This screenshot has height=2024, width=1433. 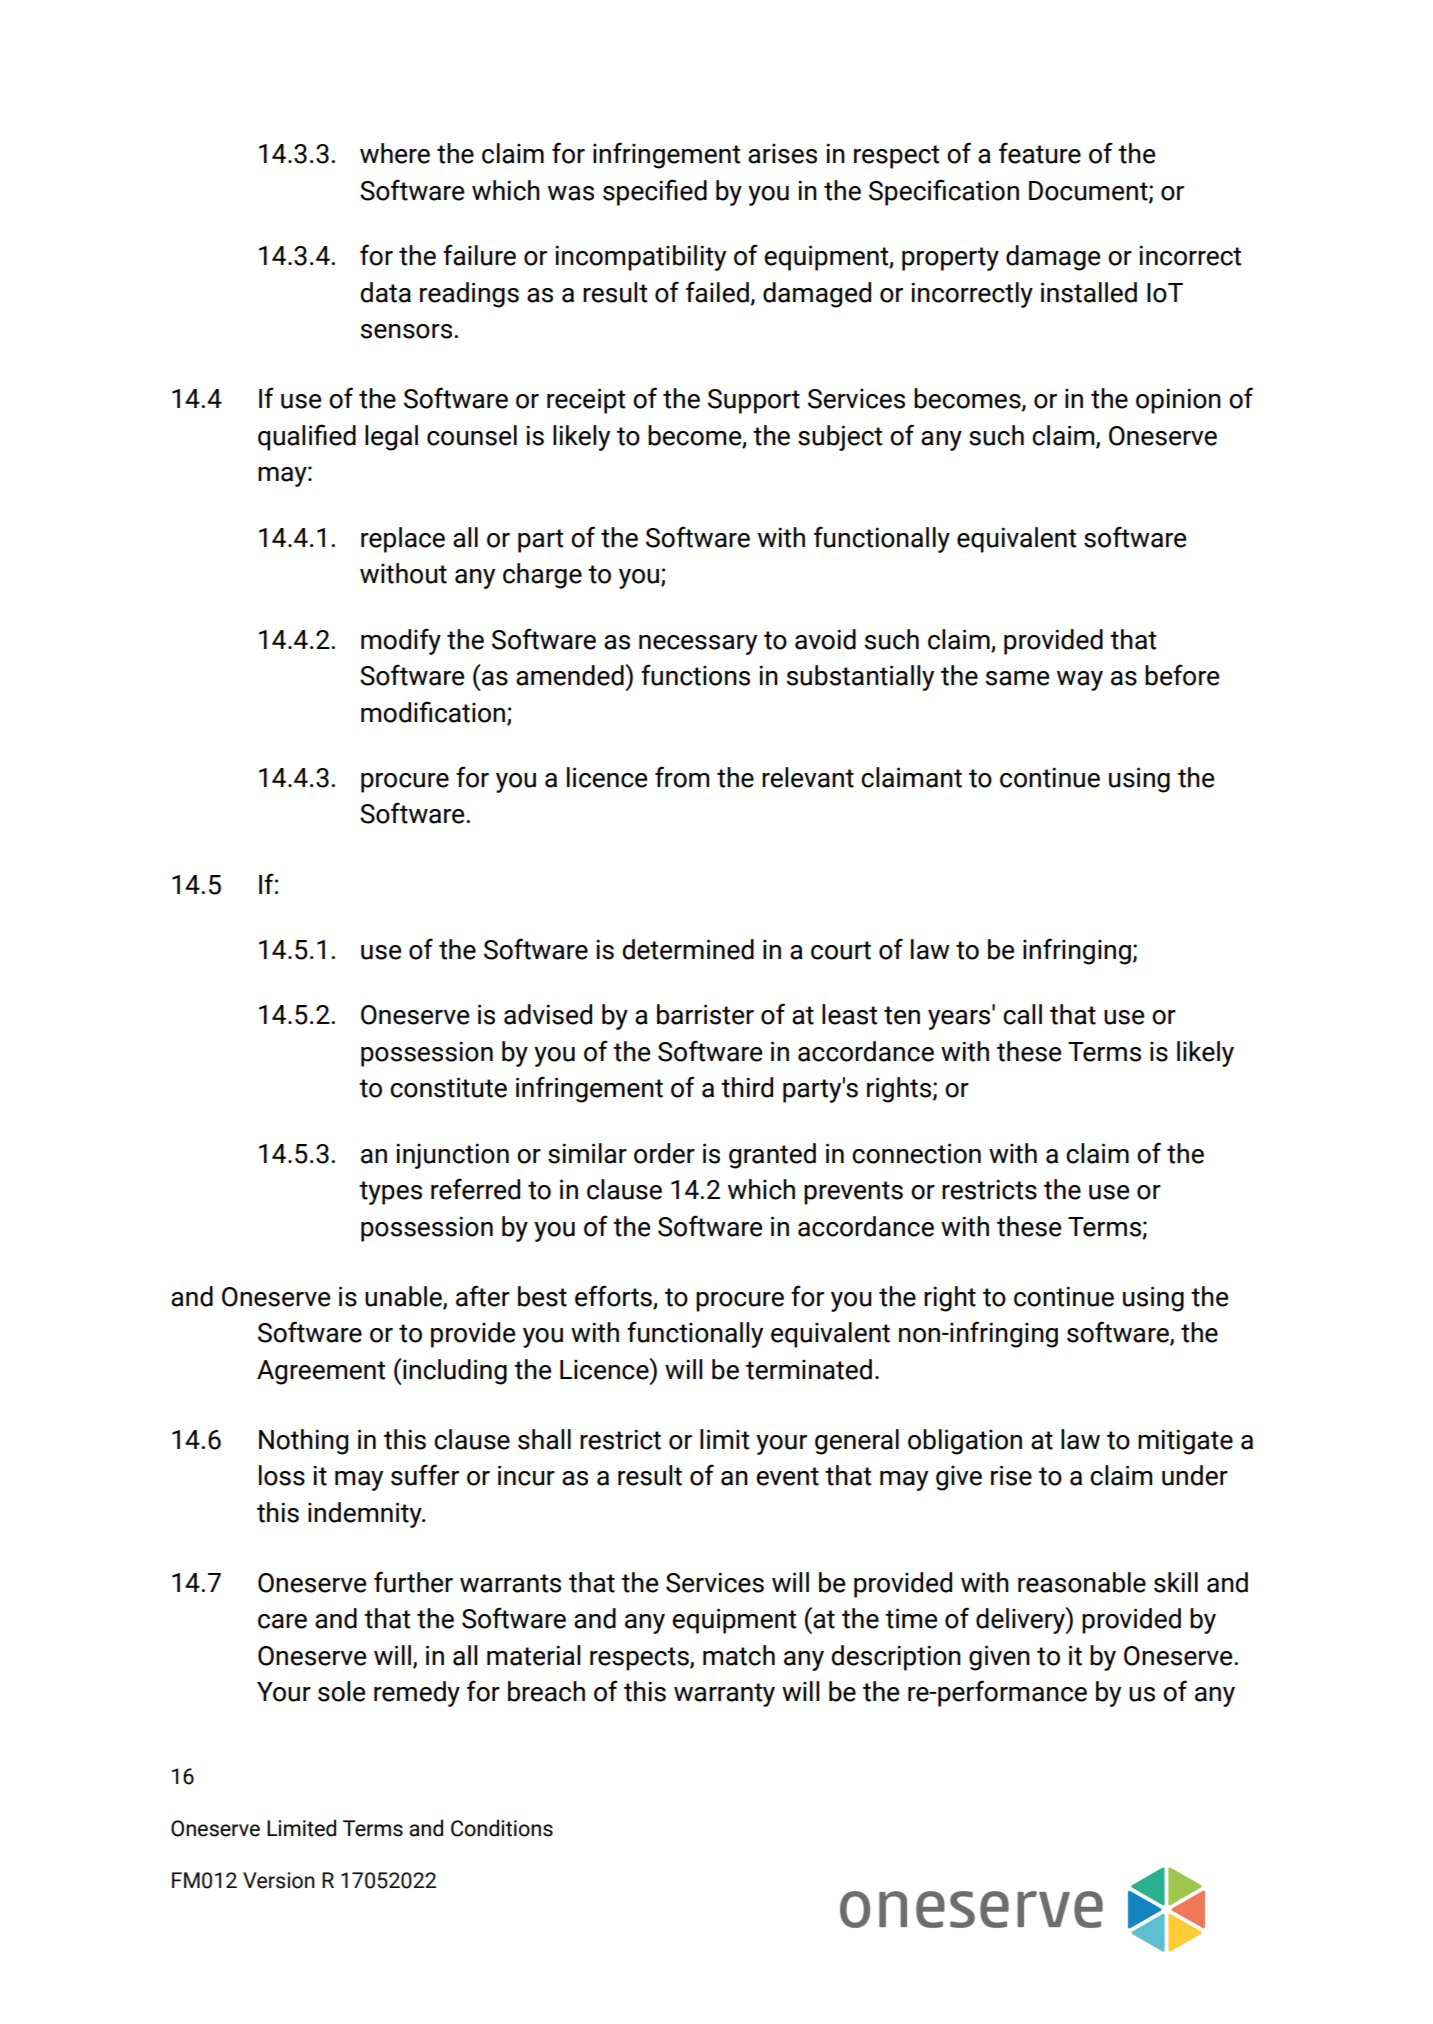 I want to click on reasonable, so click(x=1082, y=1582).
